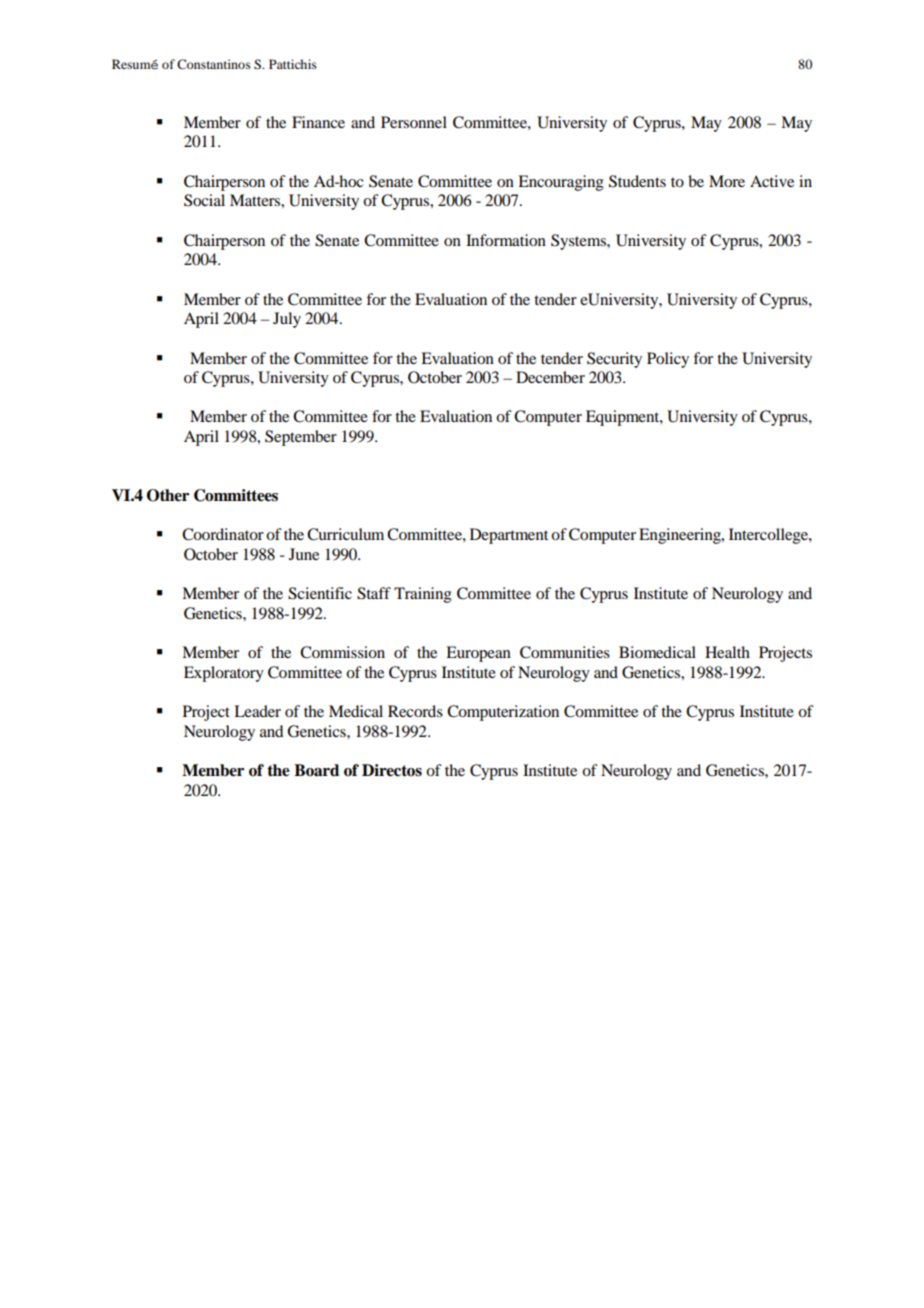  What do you see at coordinates (579, 242) in the image?
I see `Systems` at bounding box center [579, 242].
